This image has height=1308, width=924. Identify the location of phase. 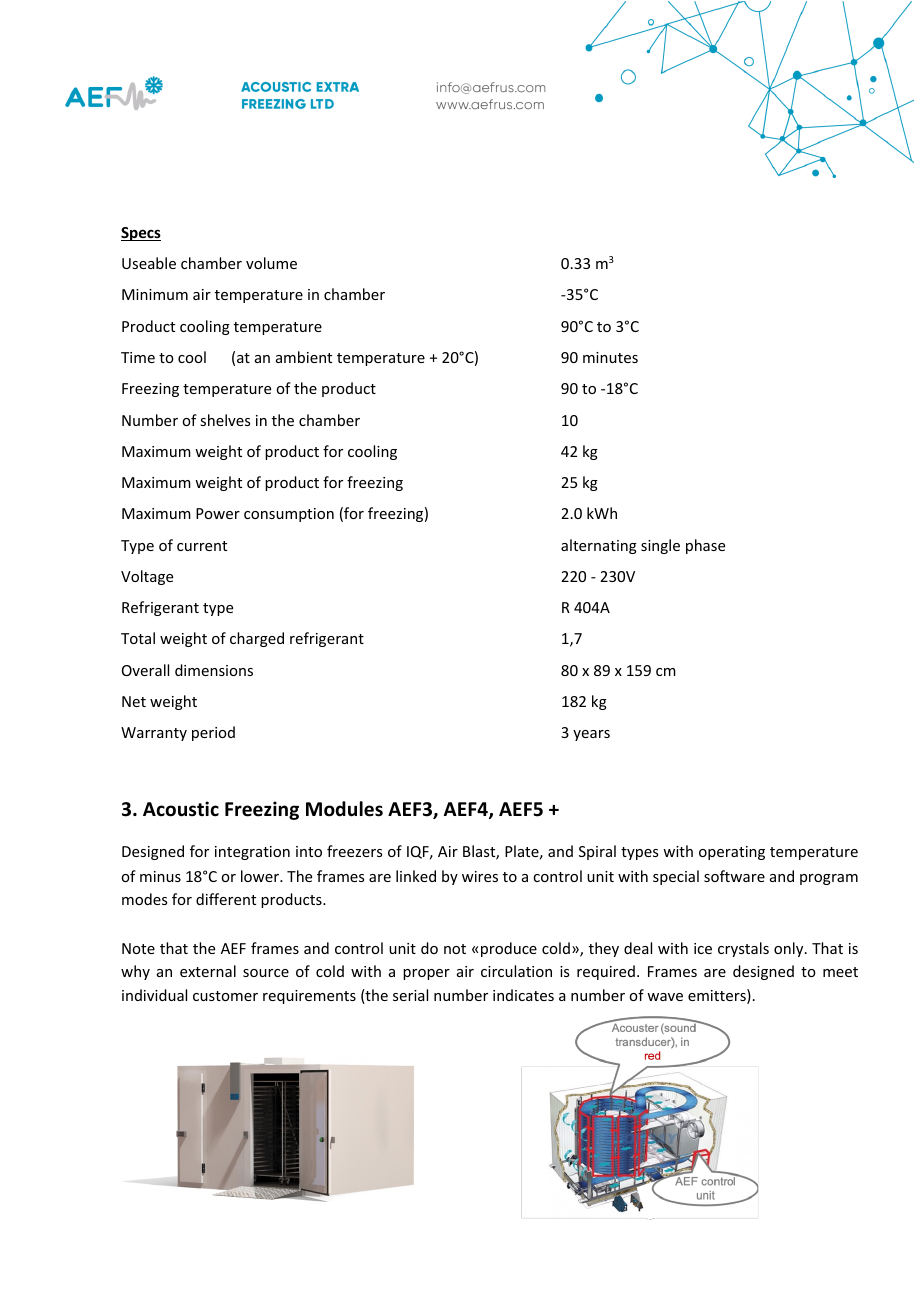
(705, 546).
